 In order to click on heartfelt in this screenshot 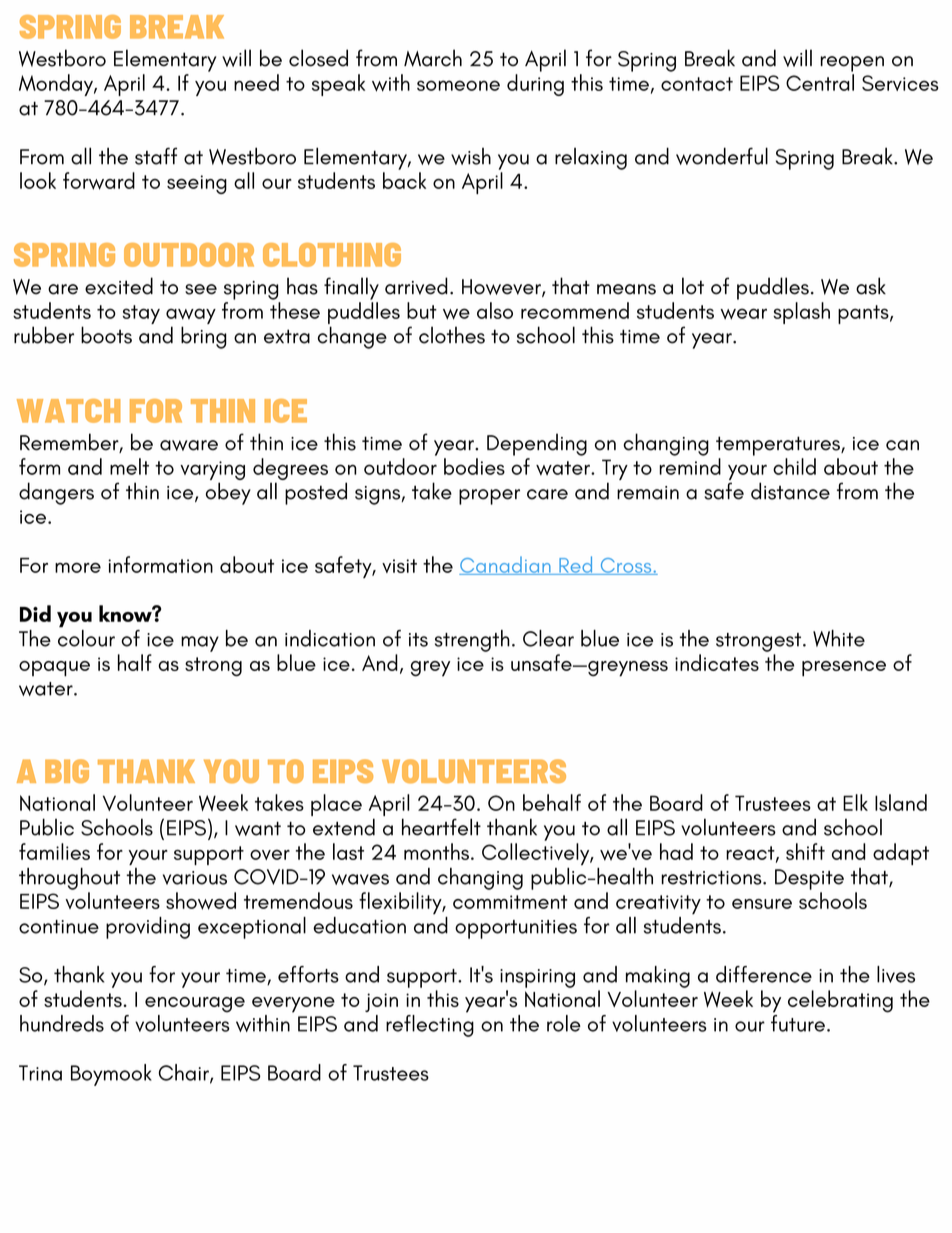, I will do `click(441, 827)`.
